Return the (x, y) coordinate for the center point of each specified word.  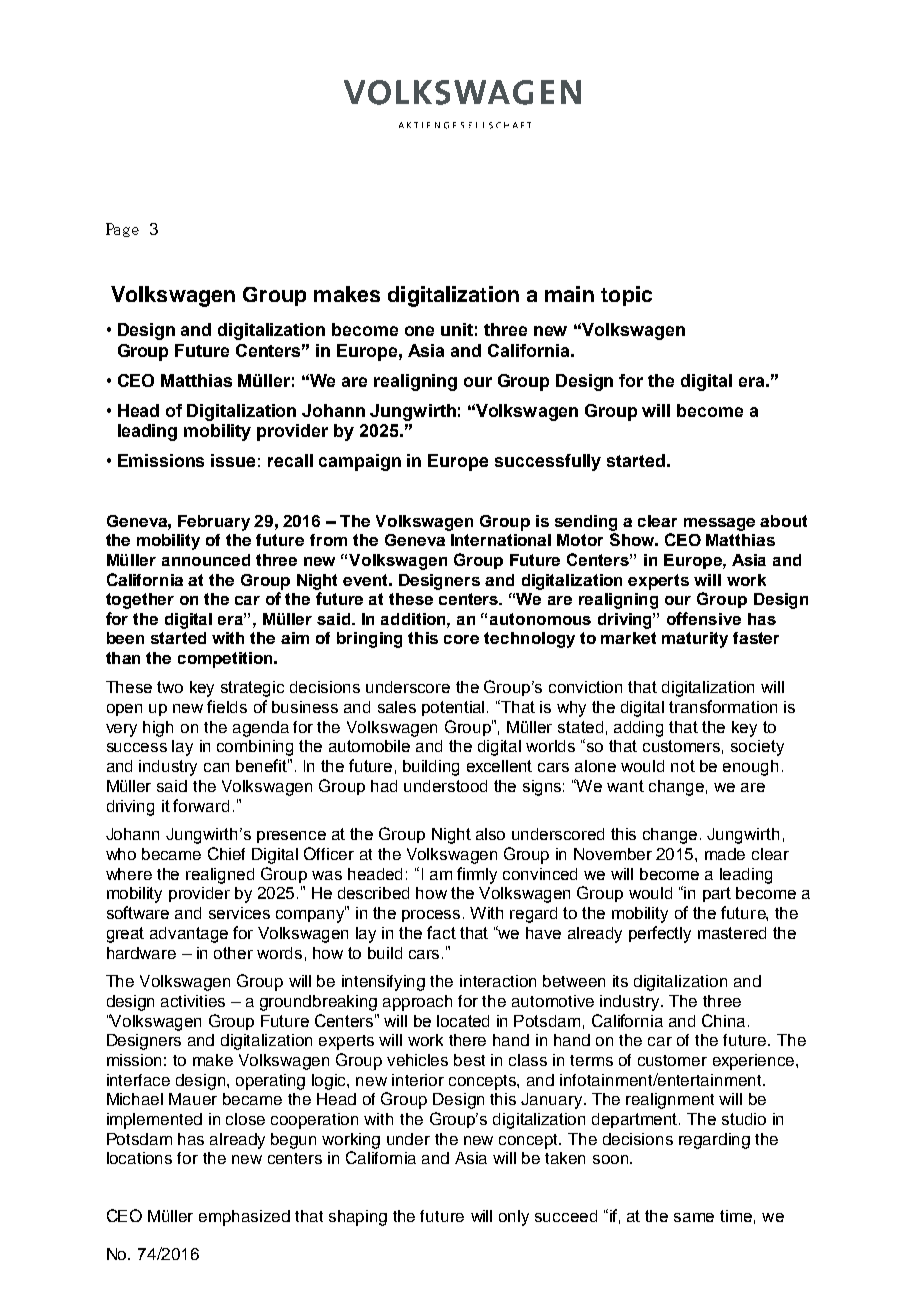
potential (453, 708)
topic (626, 296)
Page (122, 230)
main (569, 294)
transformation (723, 706)
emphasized (244, 1218)
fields (227, 706)
